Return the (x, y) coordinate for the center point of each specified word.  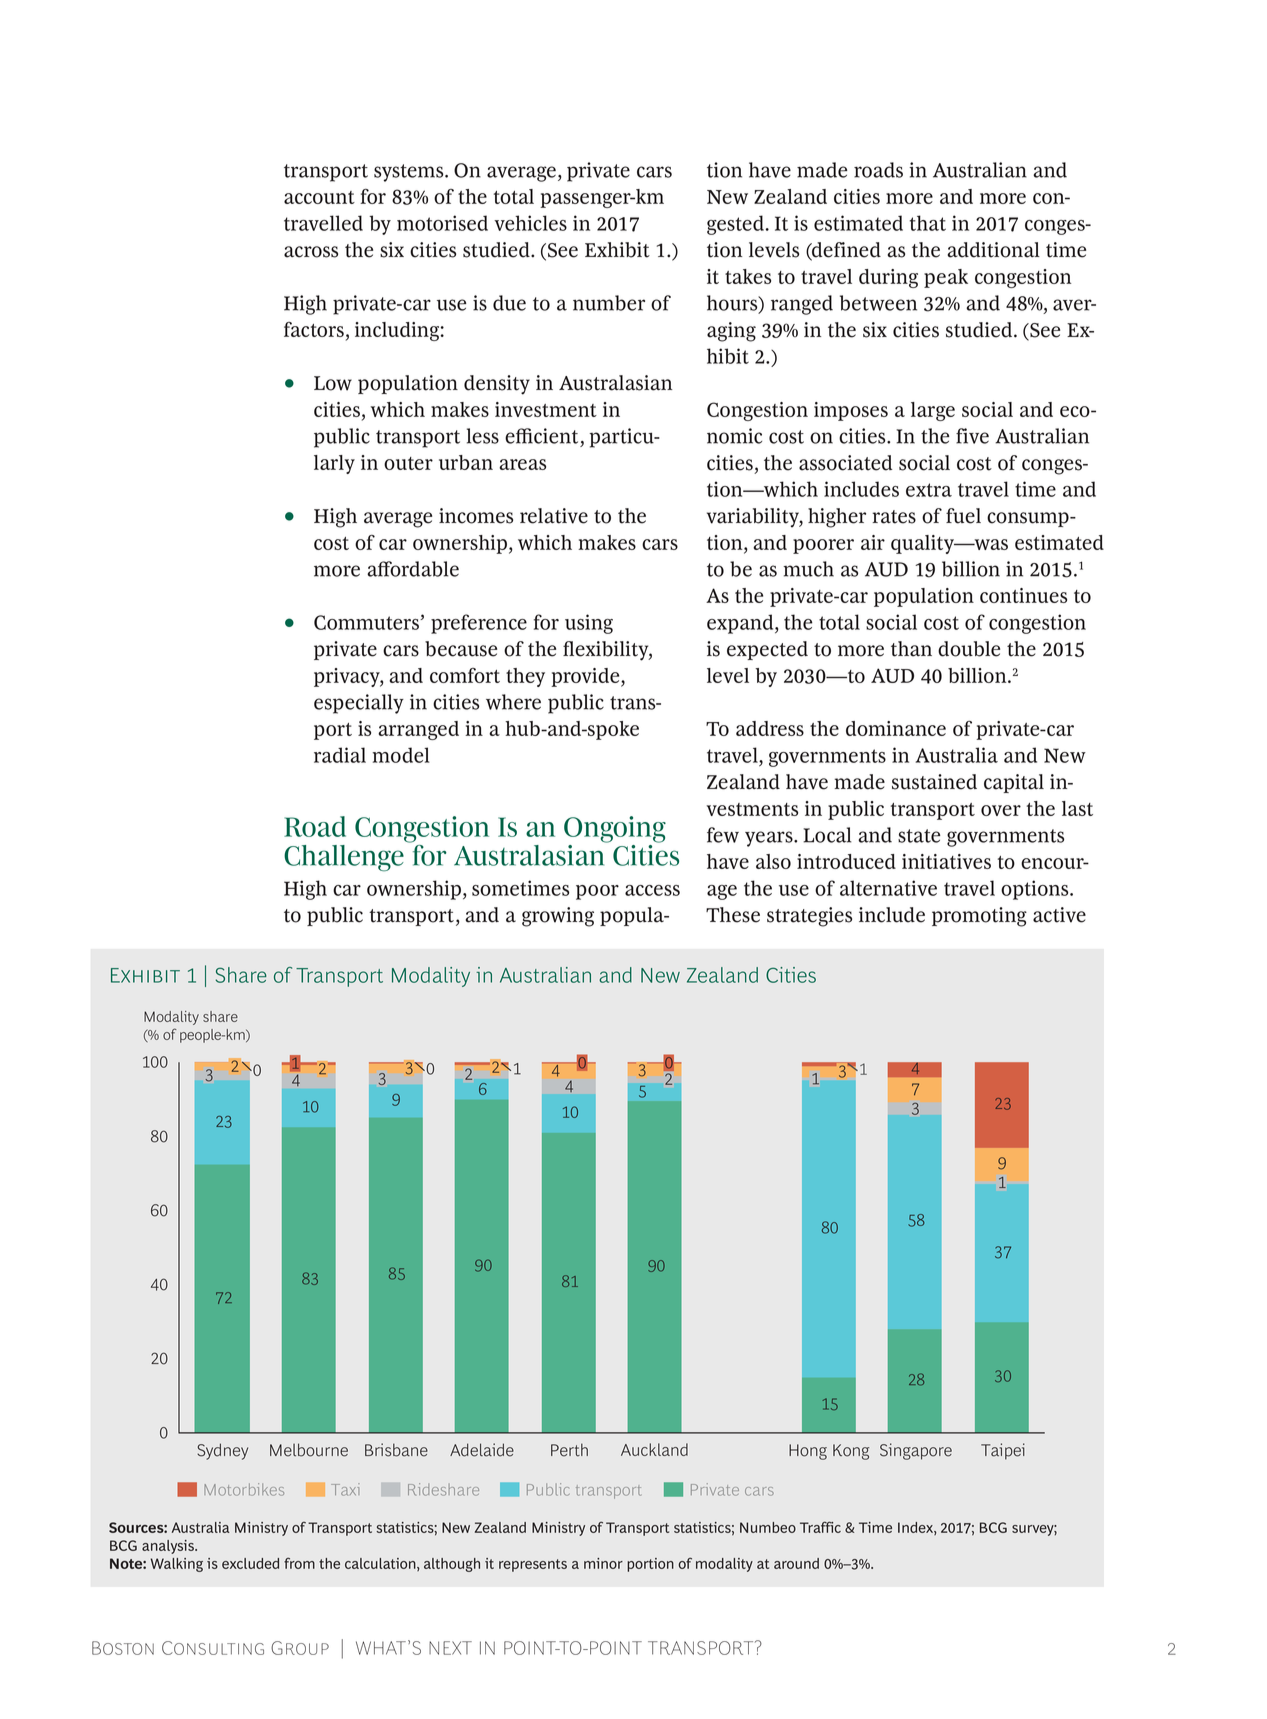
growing (558, 917)
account (319, 197)
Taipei (1003, 1451)
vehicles (530, 223)
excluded (250, 1563)
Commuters (367, 622)
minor (603, 1563)
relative (554, 516)
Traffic (820, 1527)
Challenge (344, 858)
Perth (569, 1450)
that (928, 223)
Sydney (222, 1451)
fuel (963, 516)
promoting (979, 917)
